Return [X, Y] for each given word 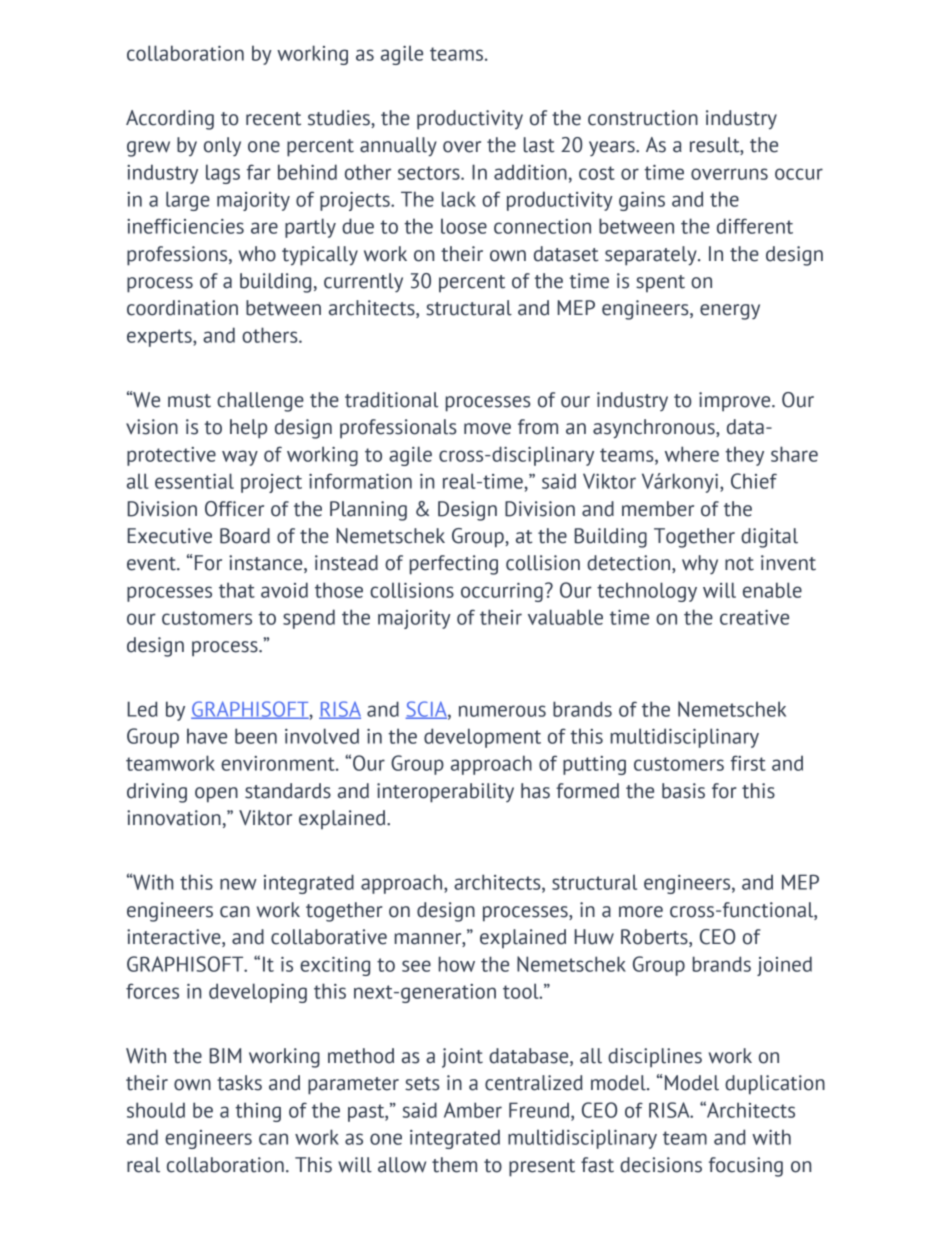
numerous [502, 711]
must [189, 401]
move [487, 429]
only [222, 147]
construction [643, 118]
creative [754, 617]
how [457, 964]
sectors [430, 173]
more [641, 912]
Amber [473, 1110]
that [237, 590]
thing [258, 1112]
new [238, 884]
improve [736, 402]
